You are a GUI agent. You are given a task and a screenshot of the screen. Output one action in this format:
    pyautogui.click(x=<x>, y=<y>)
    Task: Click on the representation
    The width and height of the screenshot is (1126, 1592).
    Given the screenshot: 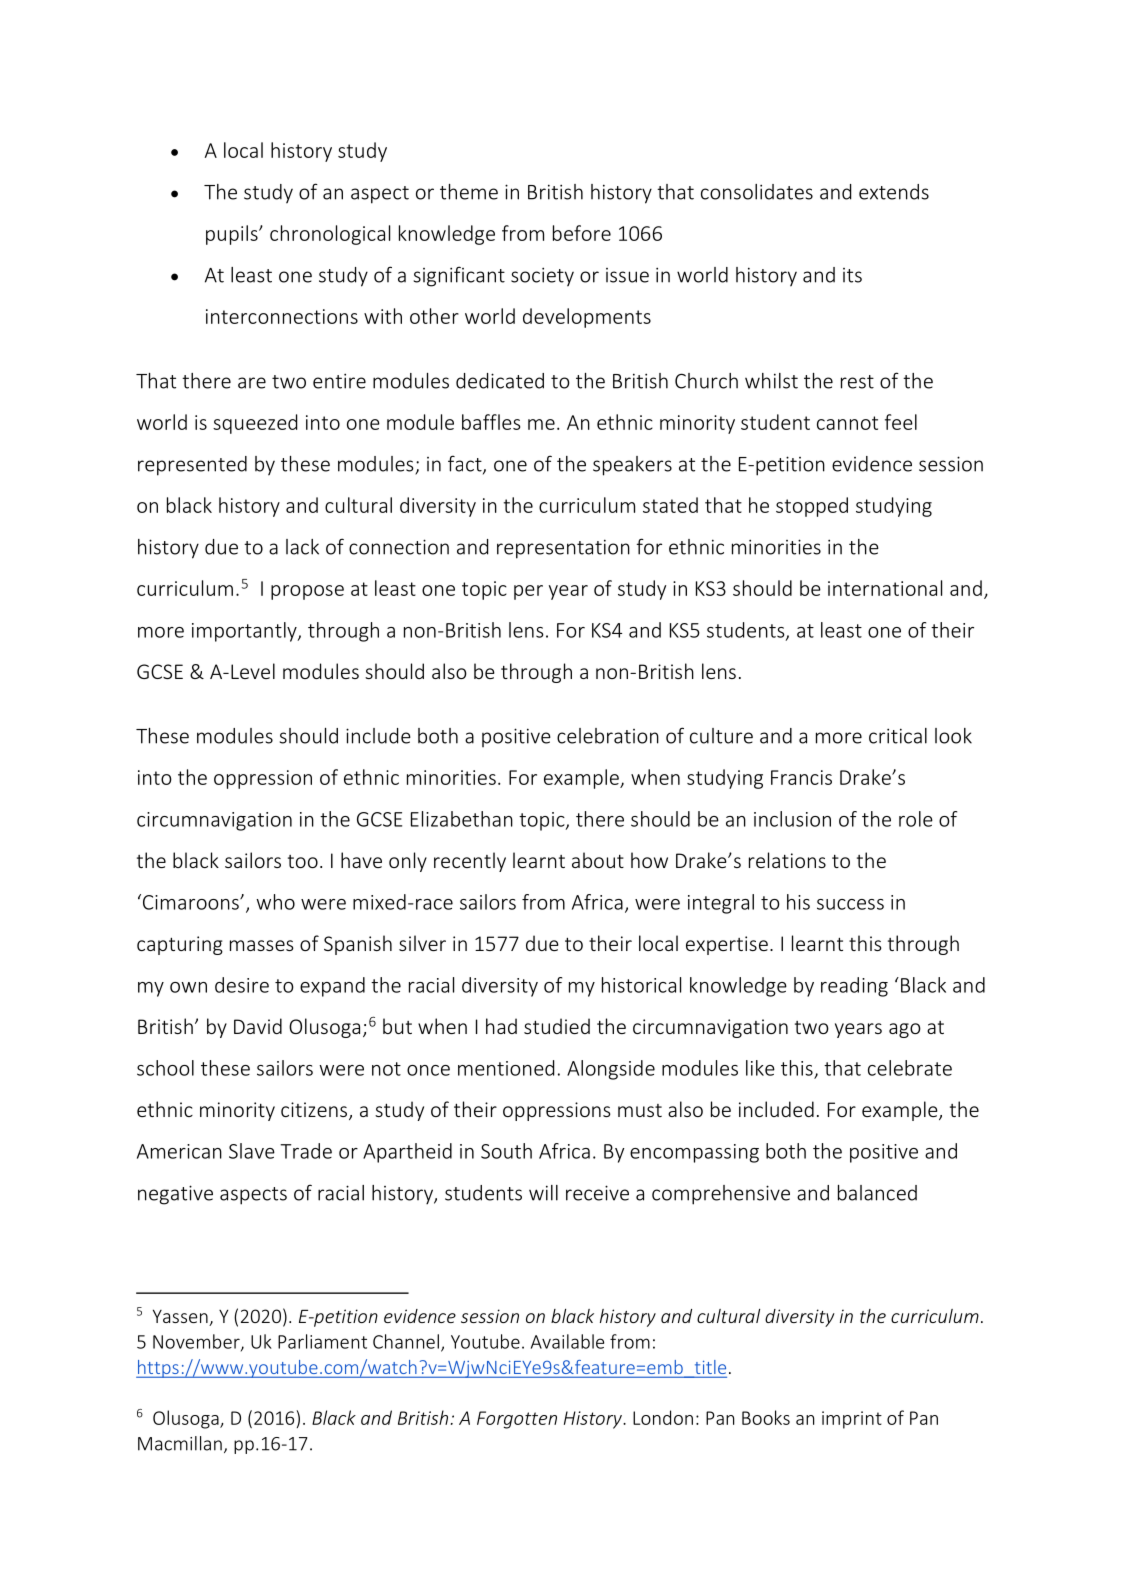 What is the action you would take?
    pyautogui.click(x=563, y=549)
